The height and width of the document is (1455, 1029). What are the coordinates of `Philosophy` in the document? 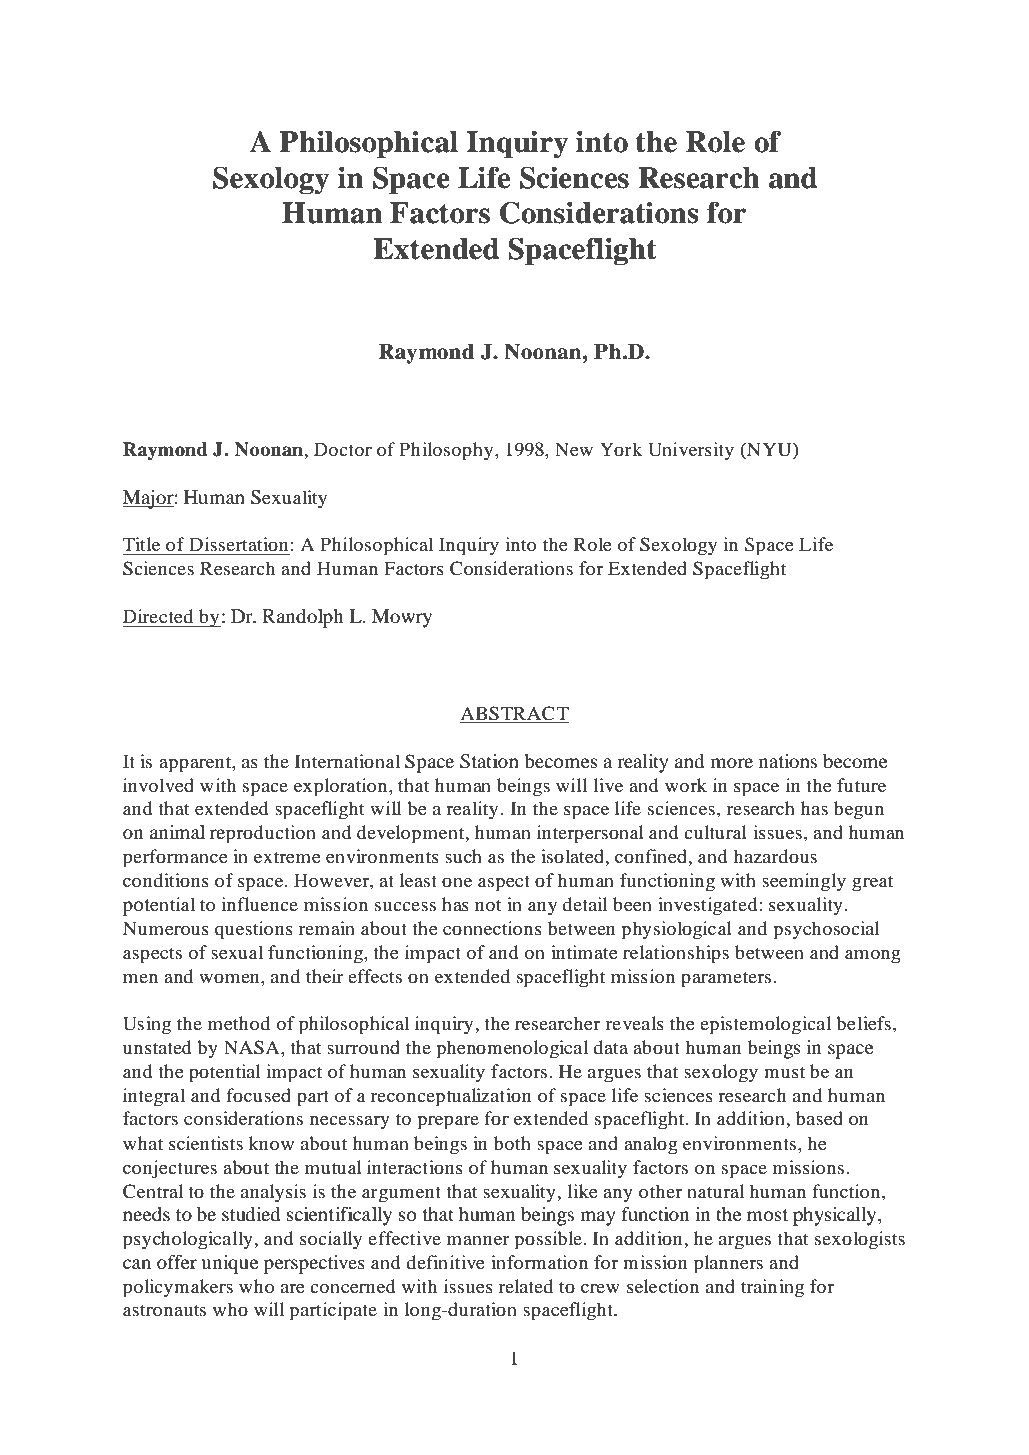 It's located at (447, 451).
